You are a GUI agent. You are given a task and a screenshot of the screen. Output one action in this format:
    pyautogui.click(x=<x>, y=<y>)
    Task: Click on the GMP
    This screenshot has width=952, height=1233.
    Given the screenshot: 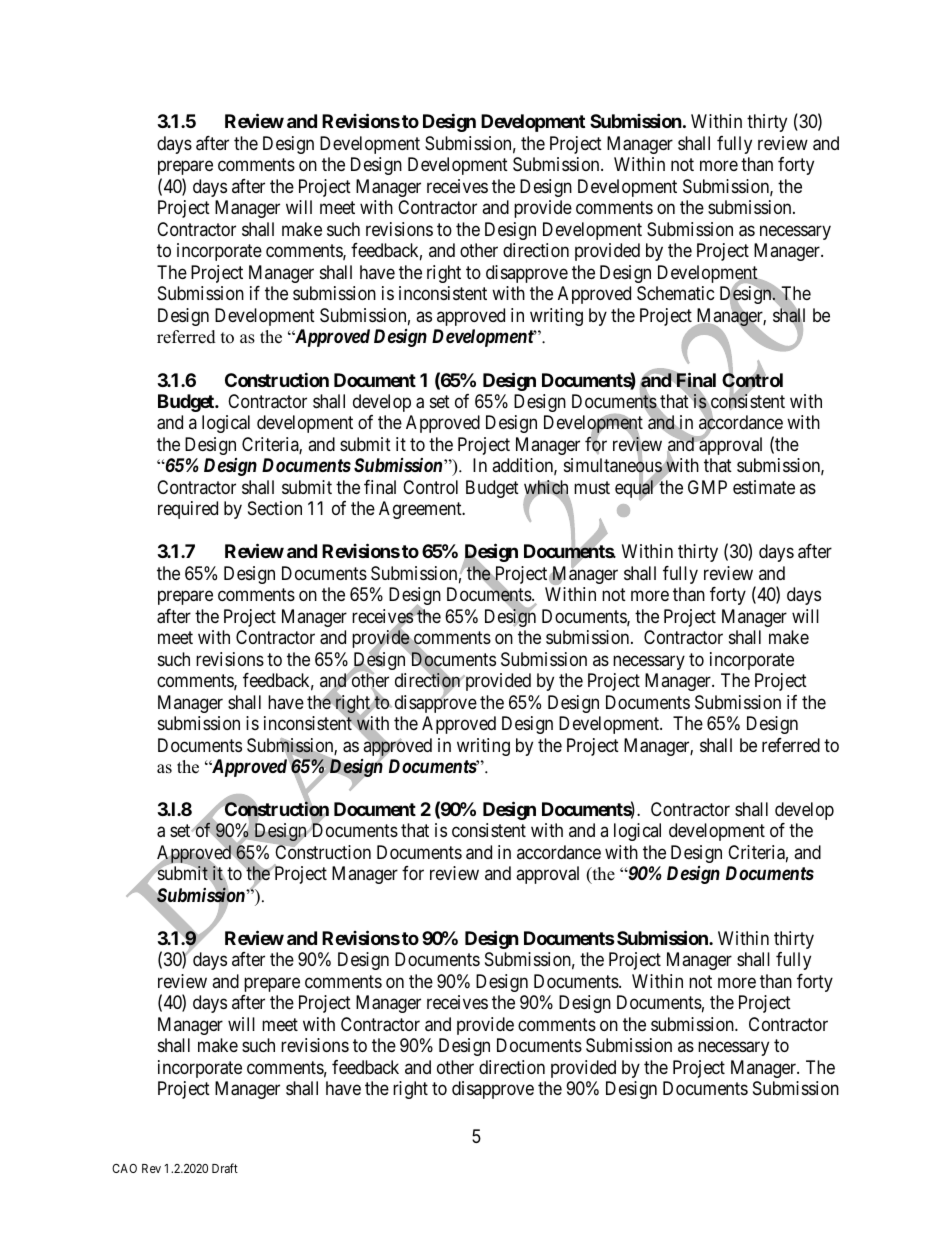 What is the action you would take?
    pyautogui.click(x=707, y=487)
